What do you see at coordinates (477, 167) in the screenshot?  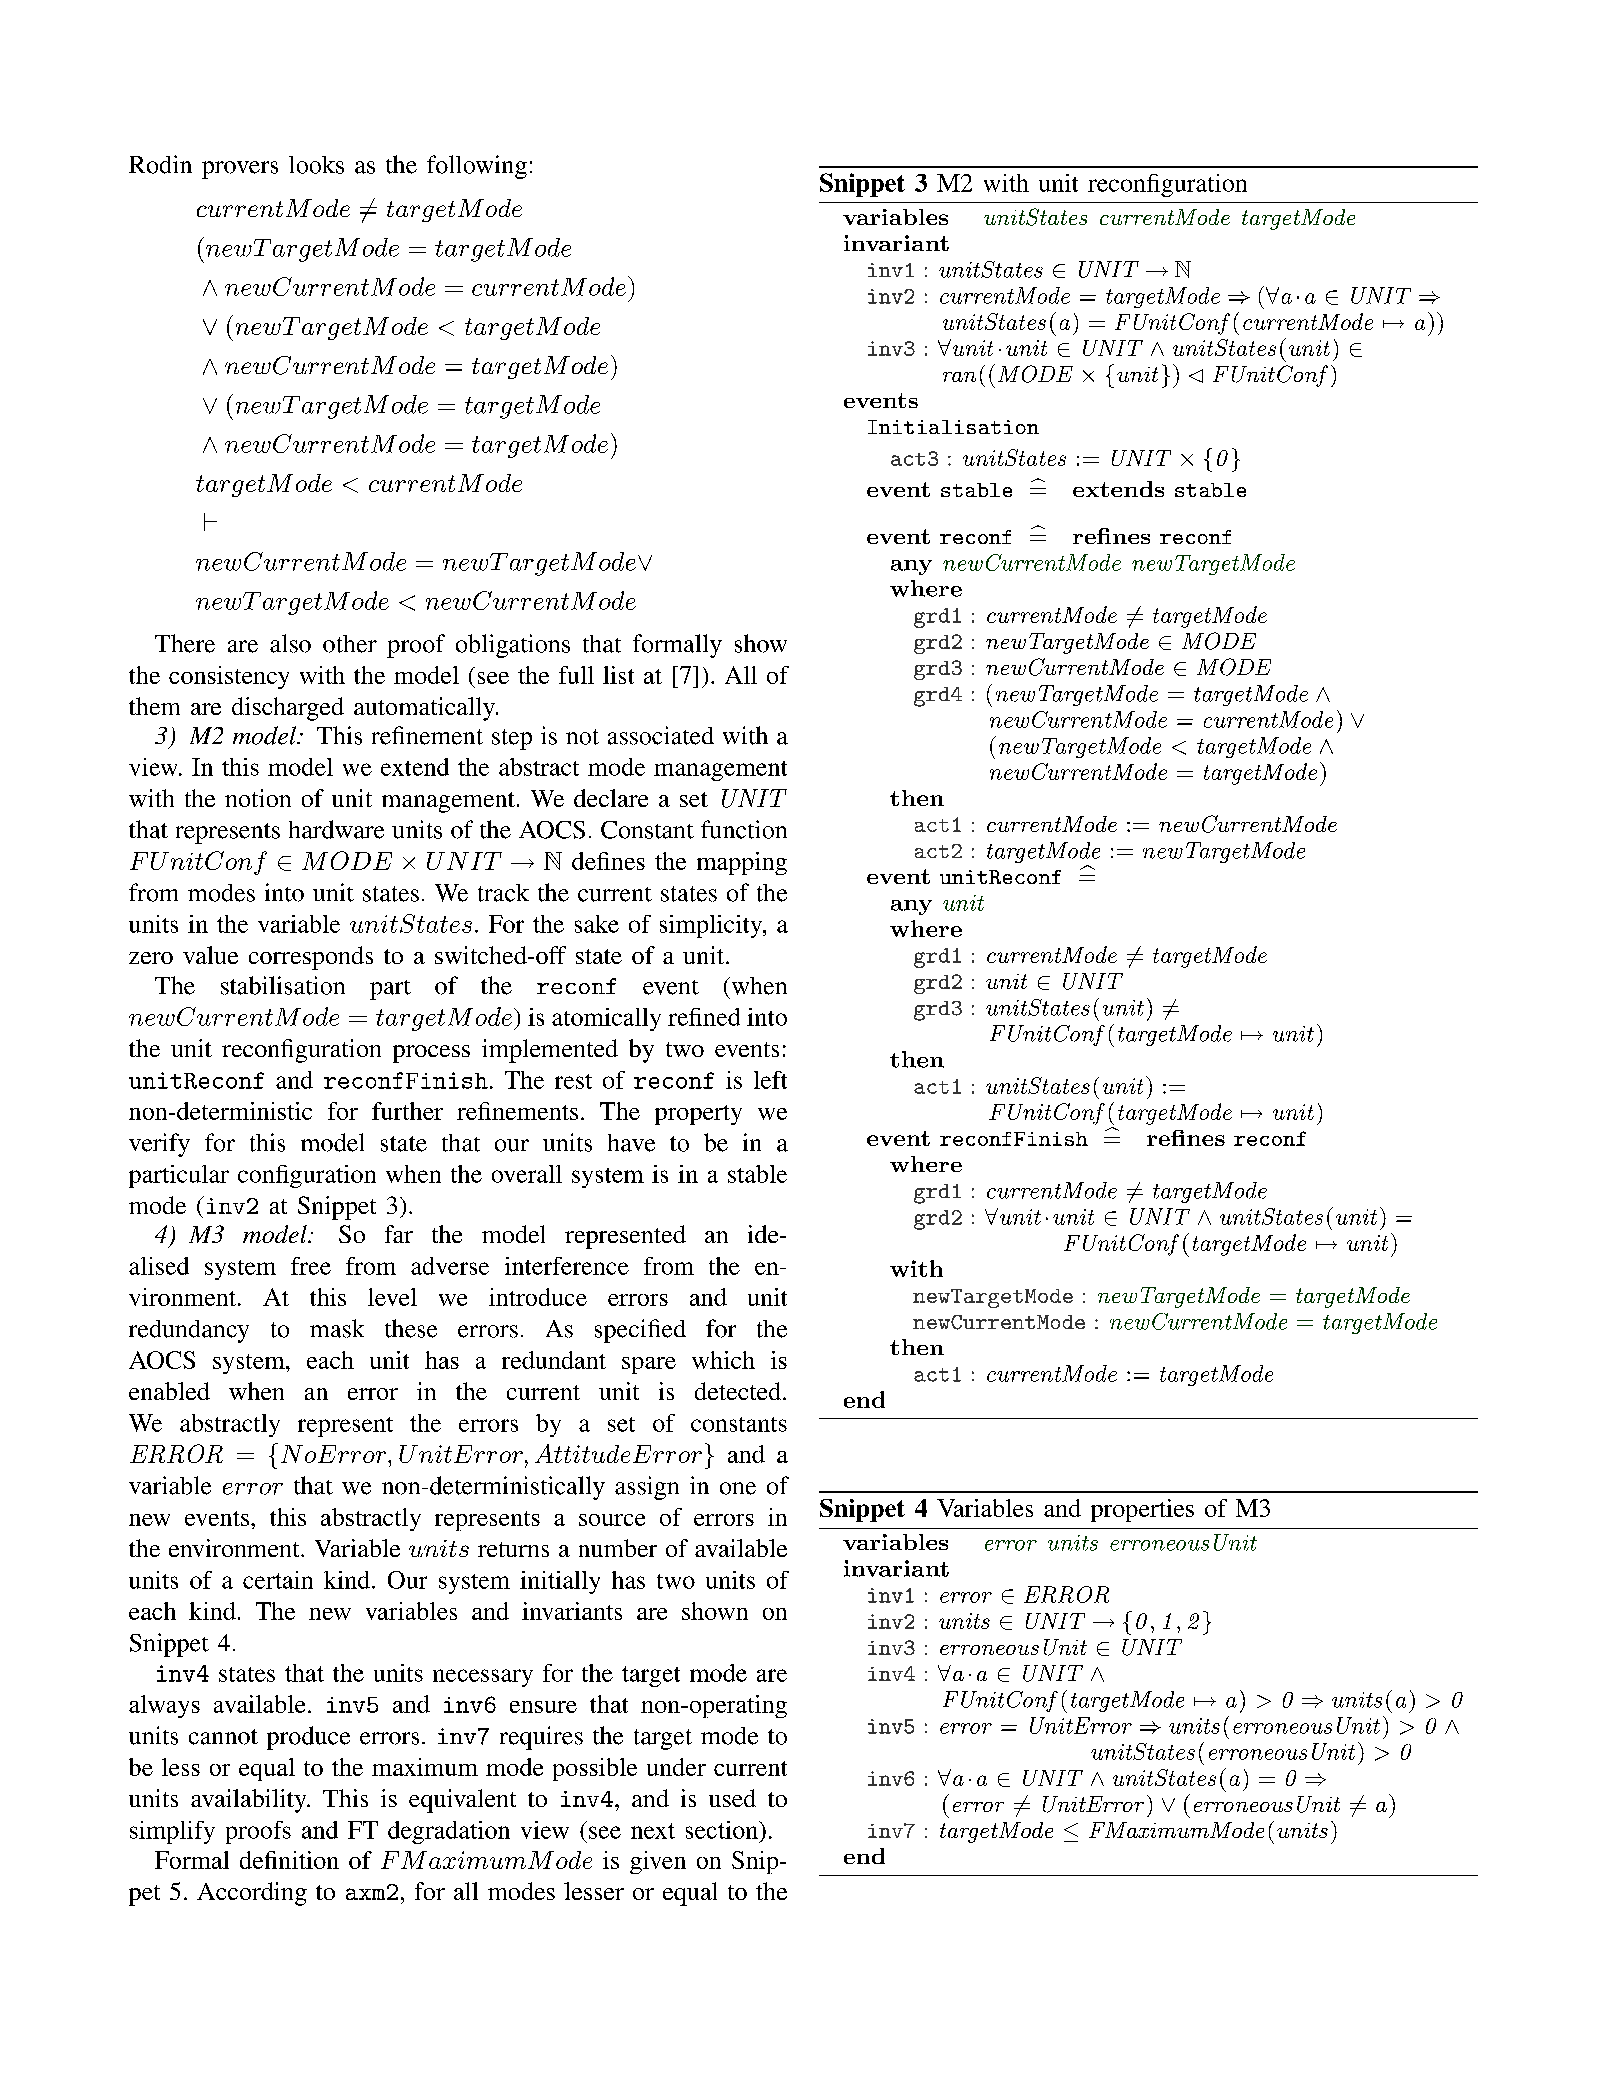 I see `following` at bounding box center [477, 167].
